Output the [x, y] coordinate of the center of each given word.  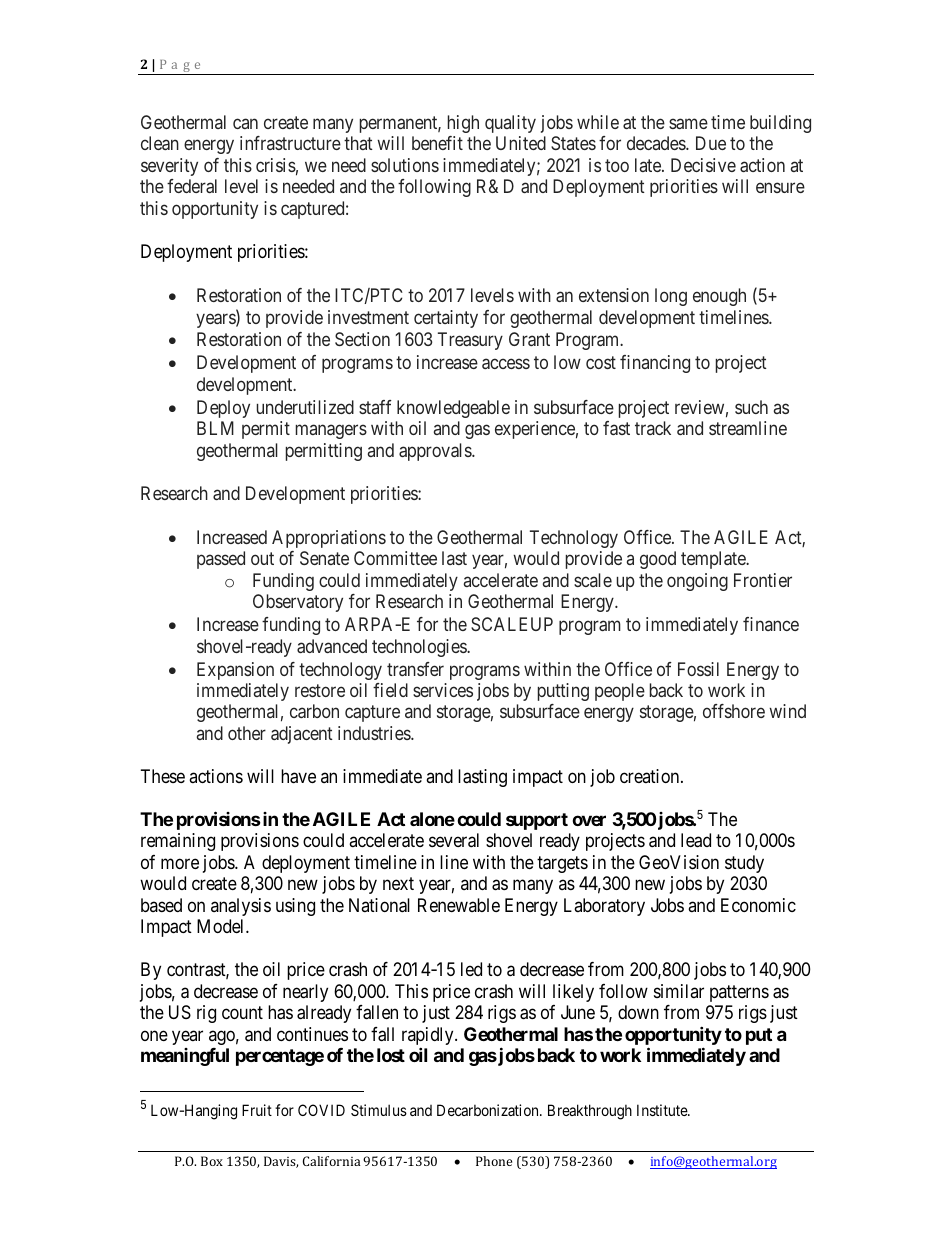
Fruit [257, 1110]
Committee [395, 558]
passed [221, 560]
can [245, 123]
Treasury [470, 341]
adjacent [302, 735]
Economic [758, 905]
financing [655, 364]
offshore [734, 711]
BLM [215, 428]
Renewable [459, 905]
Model [222, 926]
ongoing [697, 582]
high [463, 124]
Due [711, 143]
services [443, 690]
